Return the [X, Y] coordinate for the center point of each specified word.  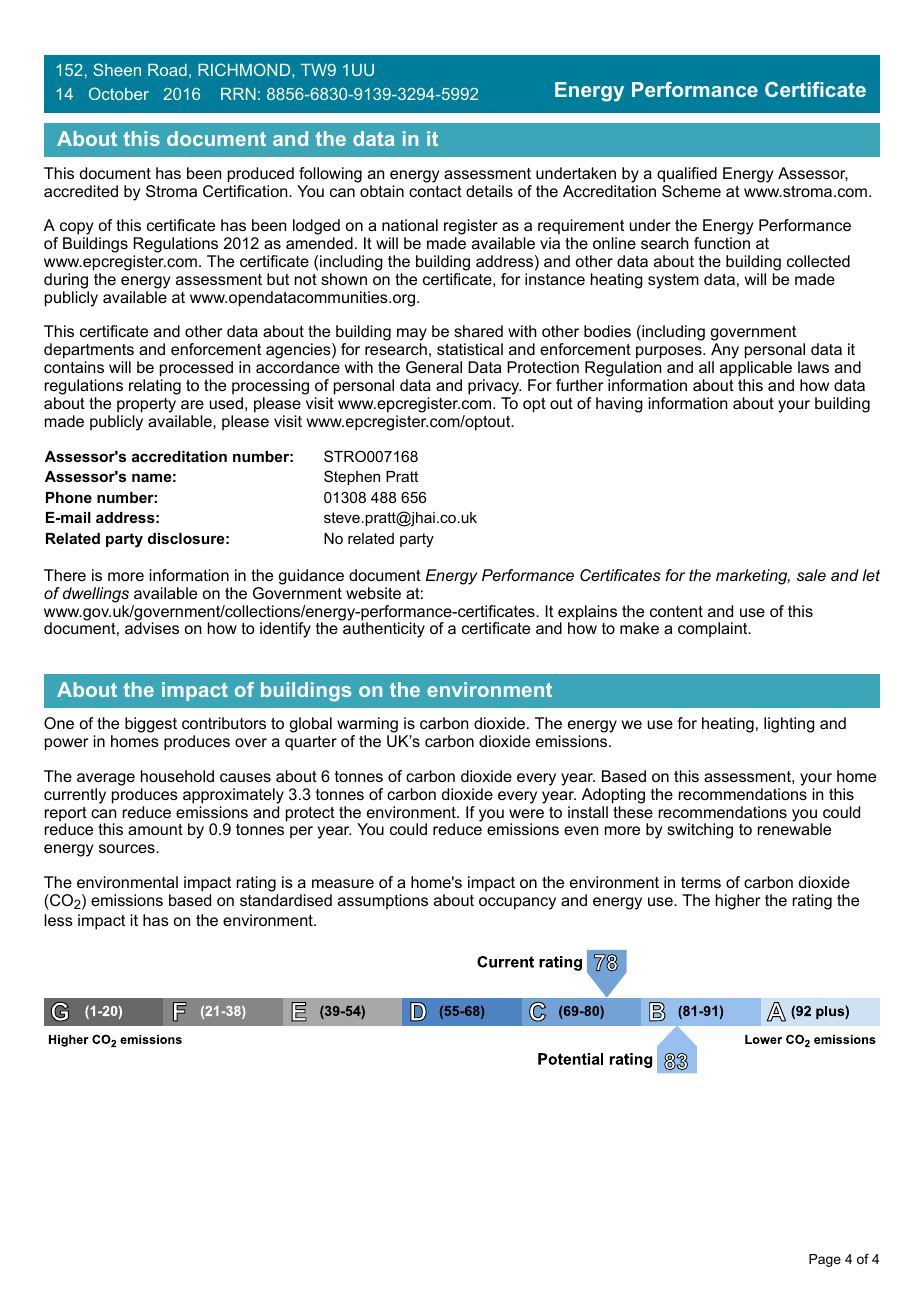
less [58, 920]
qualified [687, 175]
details [489, 191]
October [119, 93]
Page [825, 1260]
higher [738, 902]
